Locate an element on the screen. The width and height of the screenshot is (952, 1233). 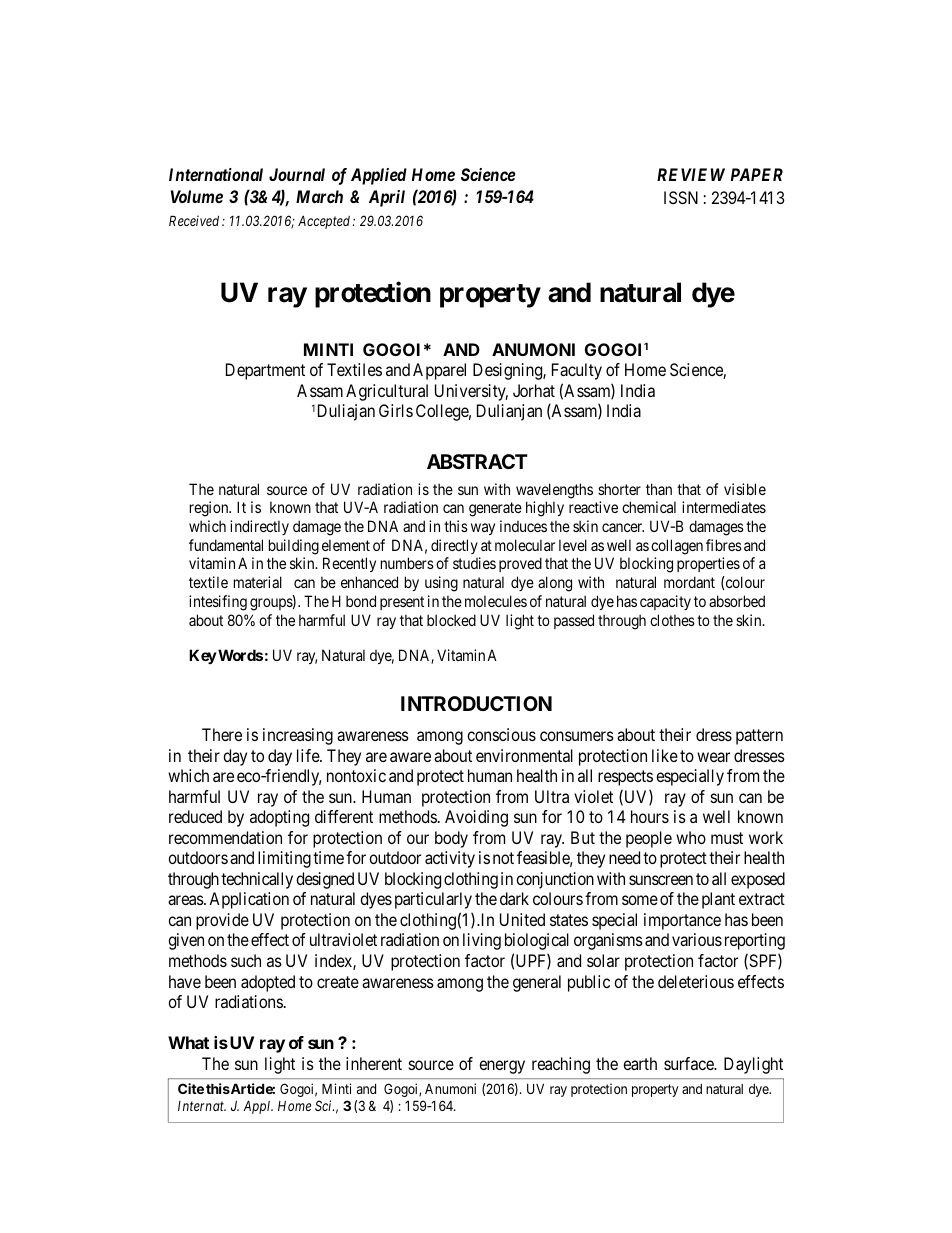
environmental is located at coordinates (524, 755).
